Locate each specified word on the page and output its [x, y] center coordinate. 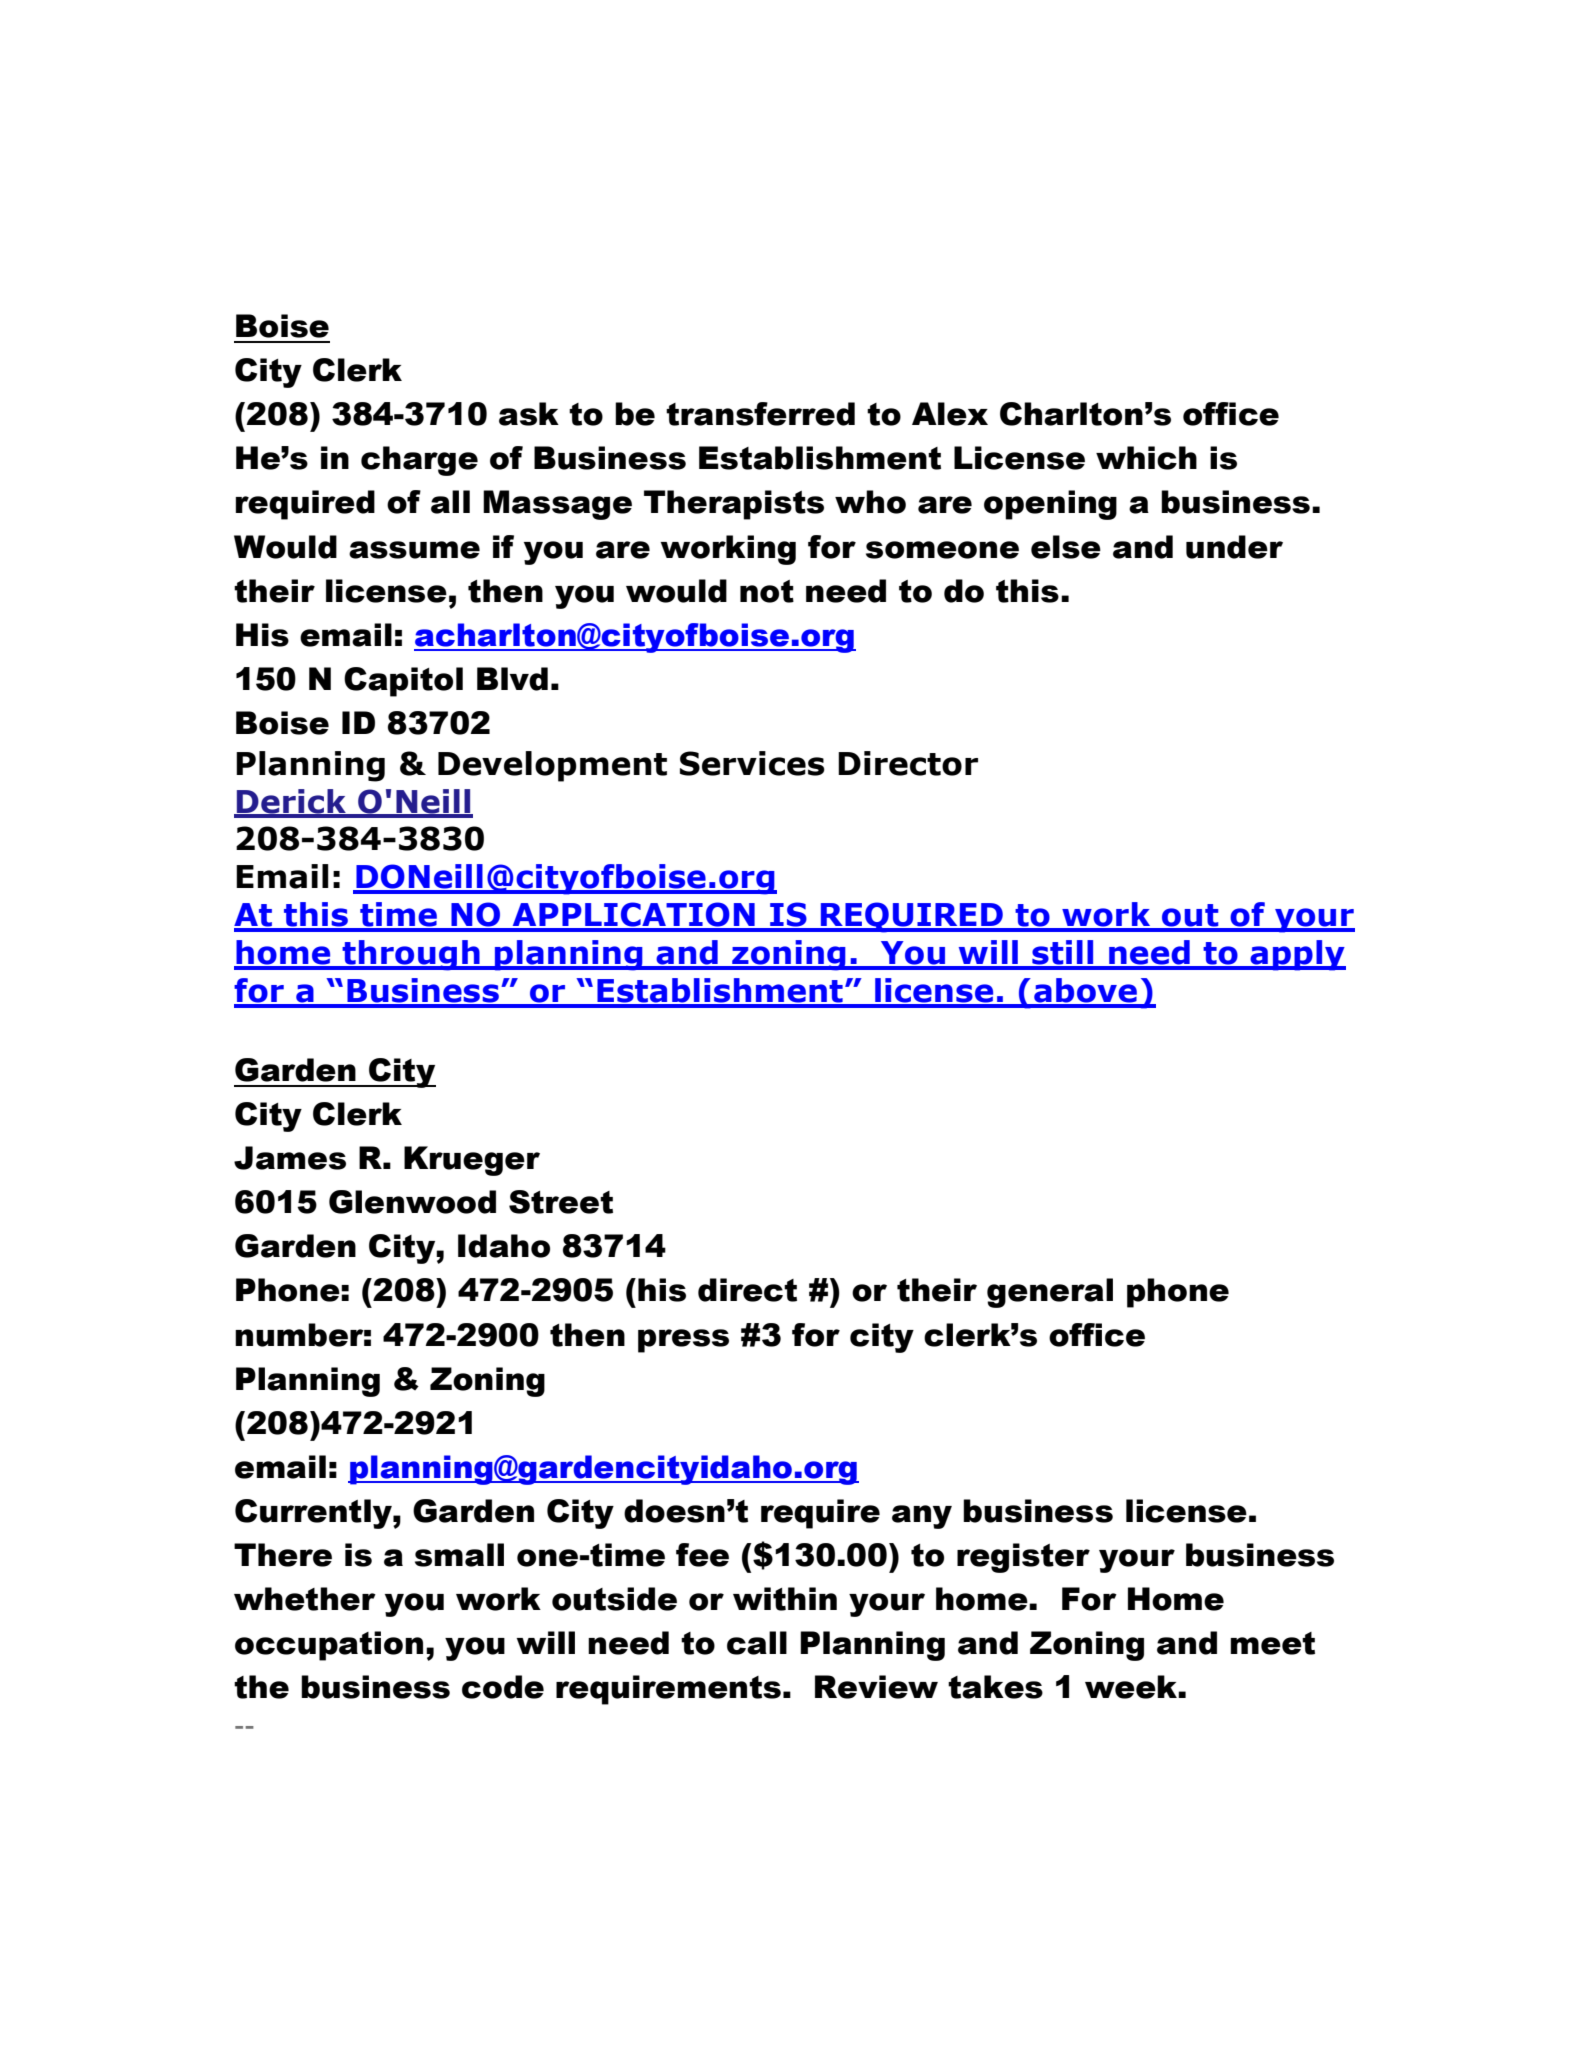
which [1146, 458]
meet [1272, 1643]
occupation [329, 1646]
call [757, 1643]
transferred [760, 414]
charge [419, 461]
